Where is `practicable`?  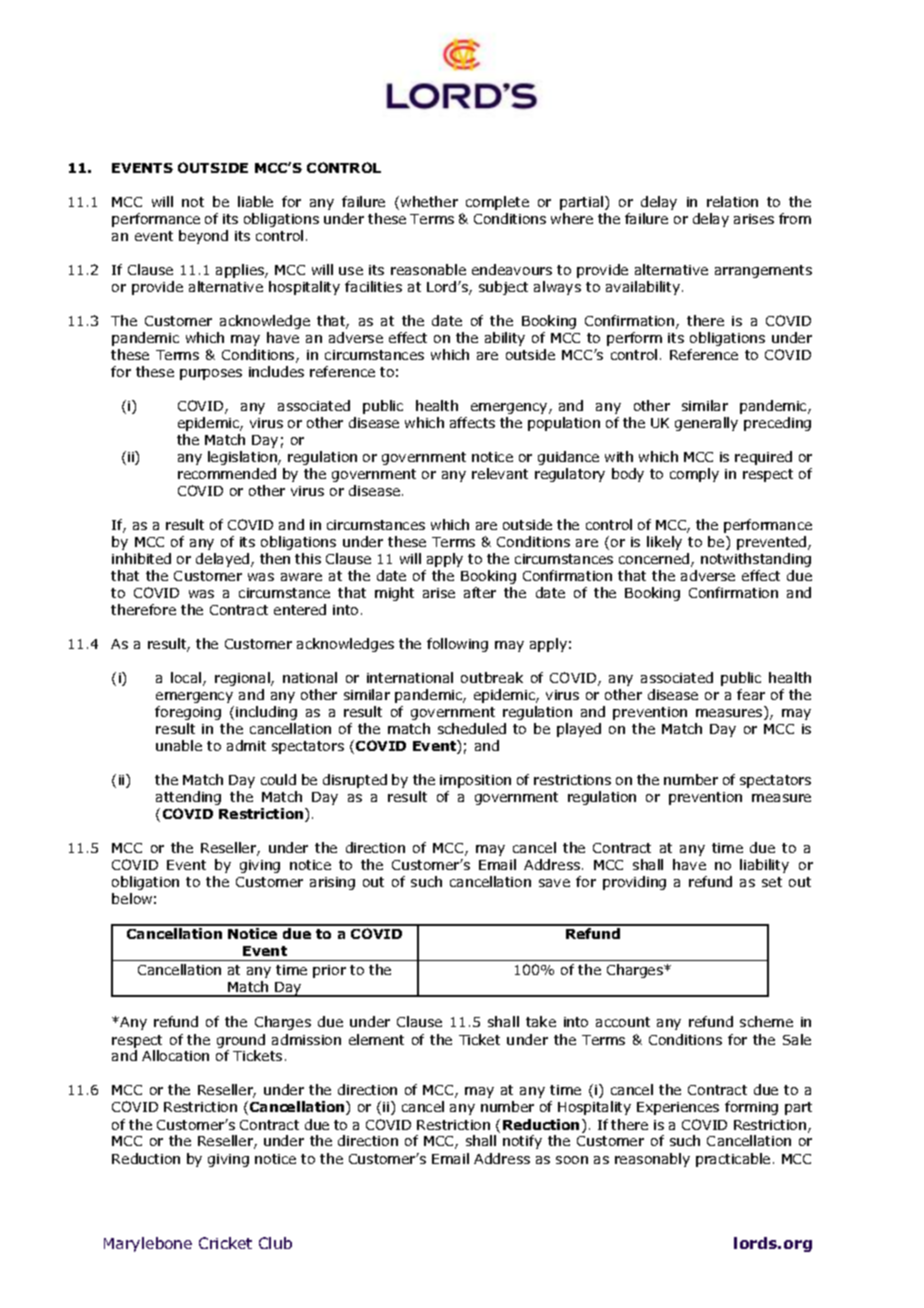 practicable is located at coordinates (733, 1160).
